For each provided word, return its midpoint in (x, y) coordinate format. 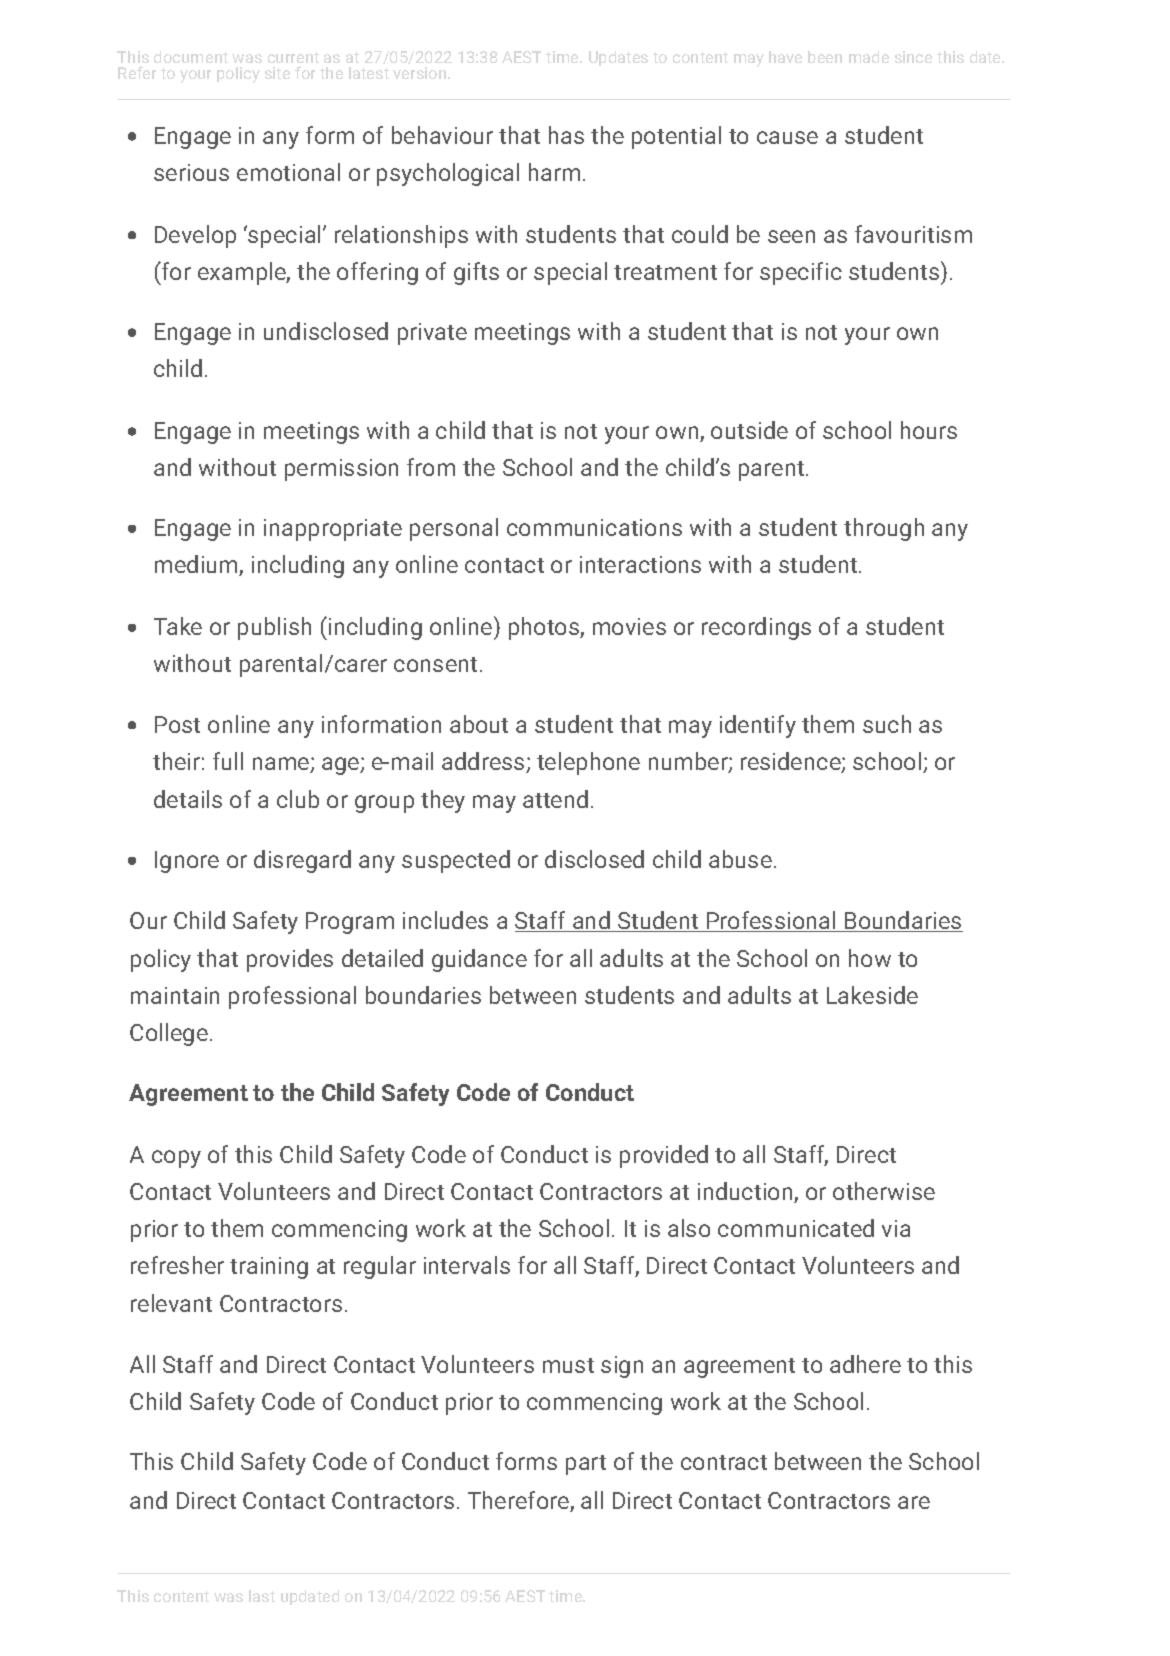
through (884, 529)
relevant (171, 1303)
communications (594, 527)
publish (274, 628)
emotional (288, 172)
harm (554, 172)
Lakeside (872, 995)
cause (787, 137)
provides (290, 960)
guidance (479, 960)
